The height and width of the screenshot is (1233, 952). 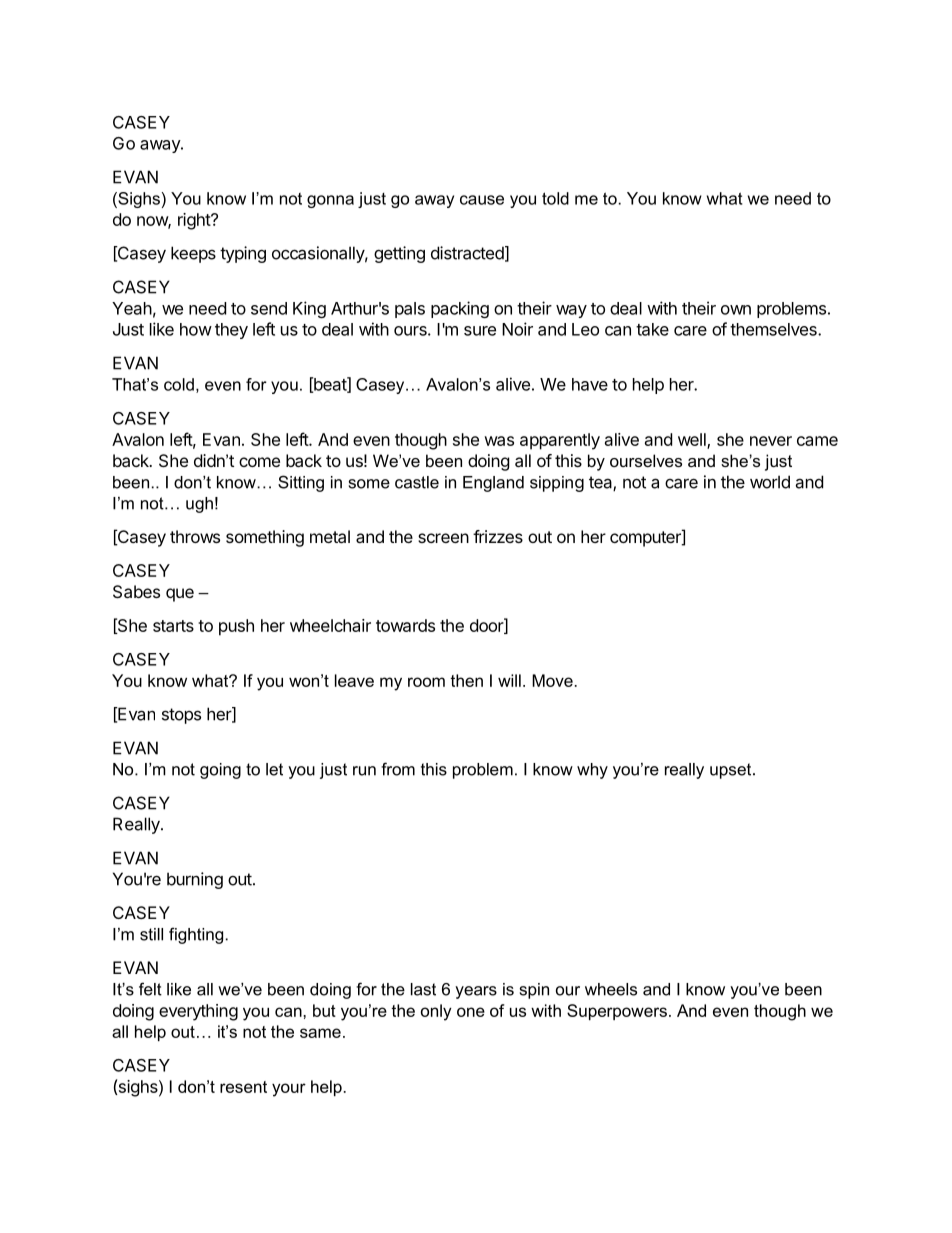 What do you see at coordinates (552, 680) in the screenshot?
I see `Move` at bounding box center [552, 680].
